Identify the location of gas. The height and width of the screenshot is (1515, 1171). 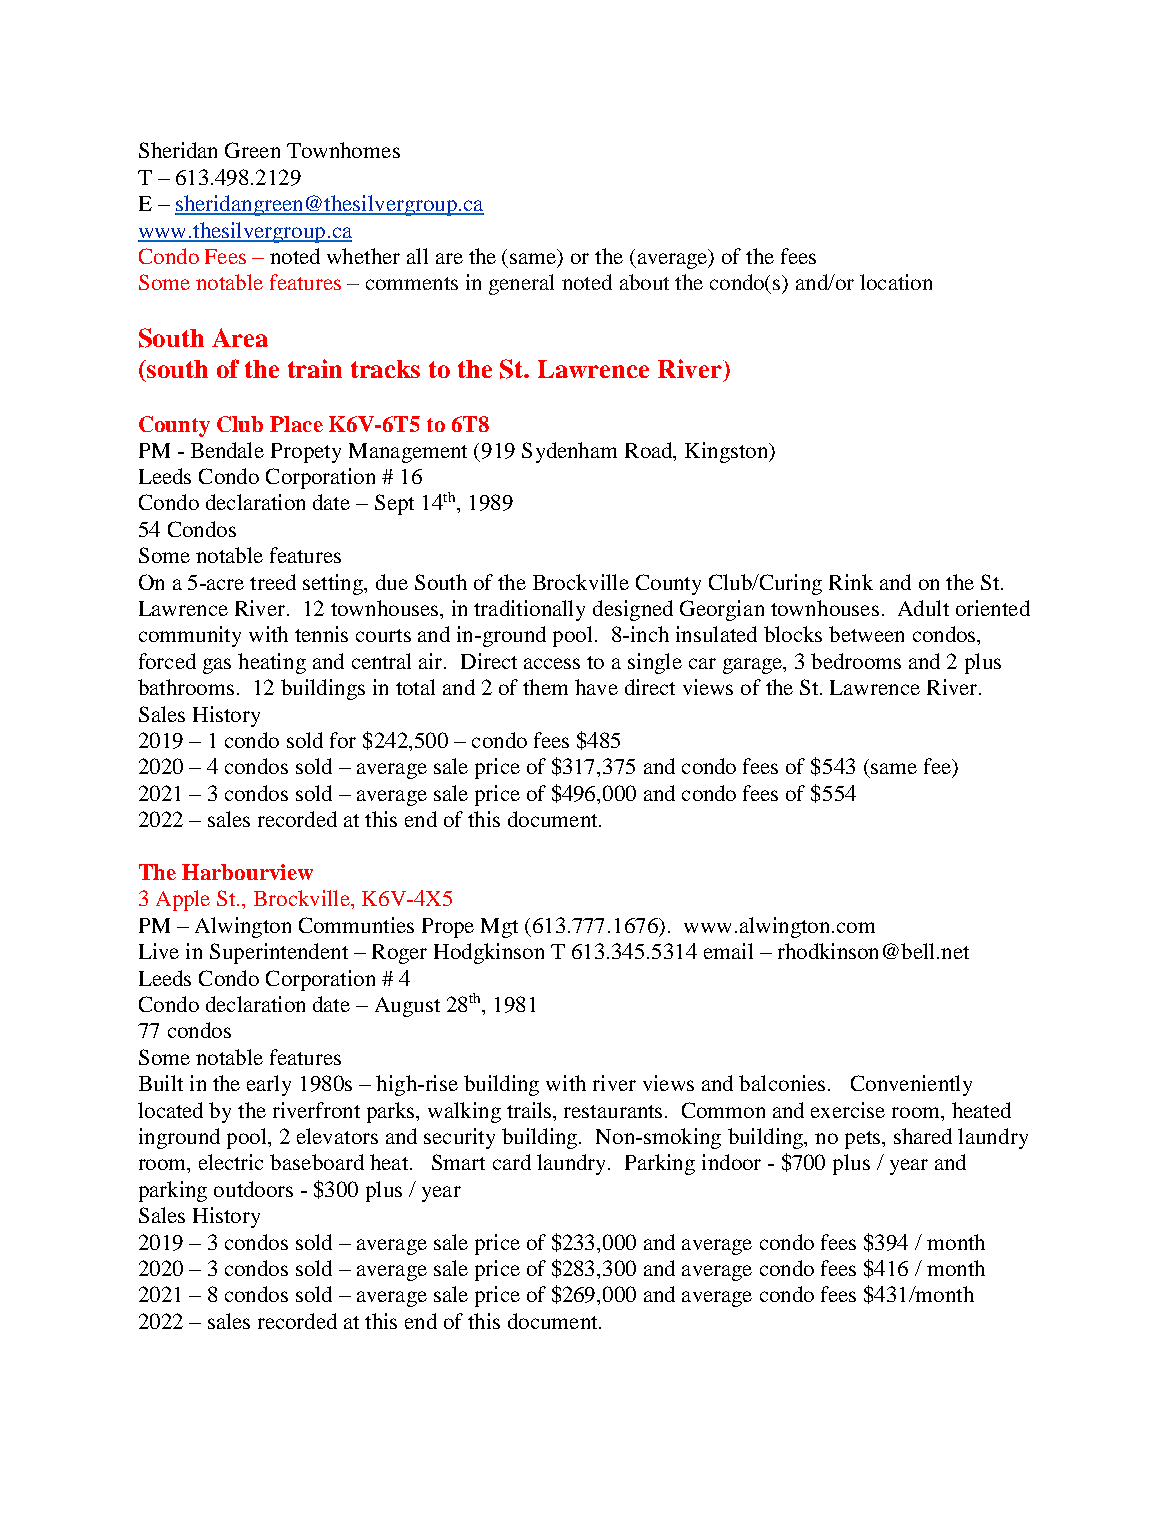
(217, 666).
